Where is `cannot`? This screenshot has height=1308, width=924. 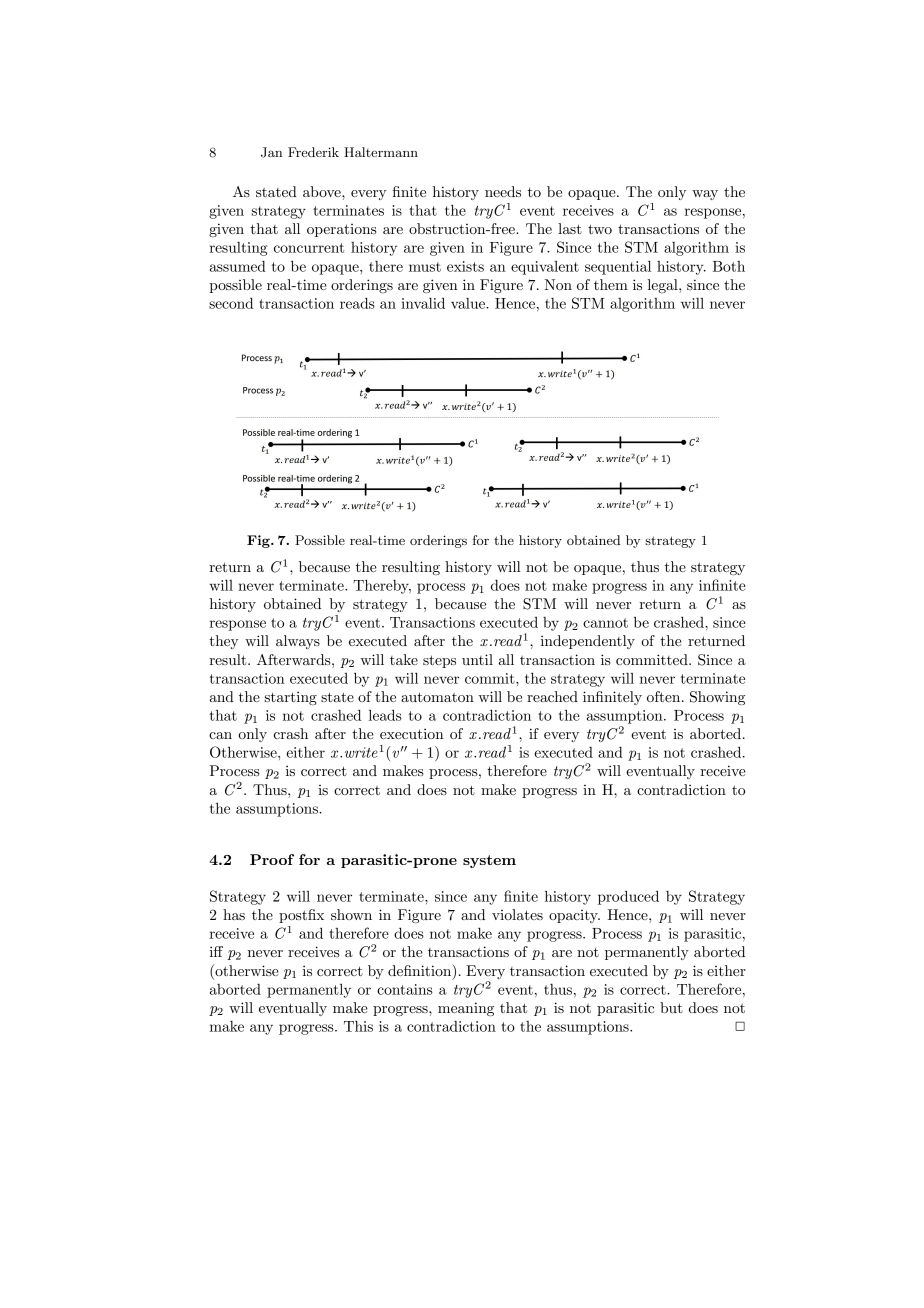
cannot is located at coordinates (605, 623).
